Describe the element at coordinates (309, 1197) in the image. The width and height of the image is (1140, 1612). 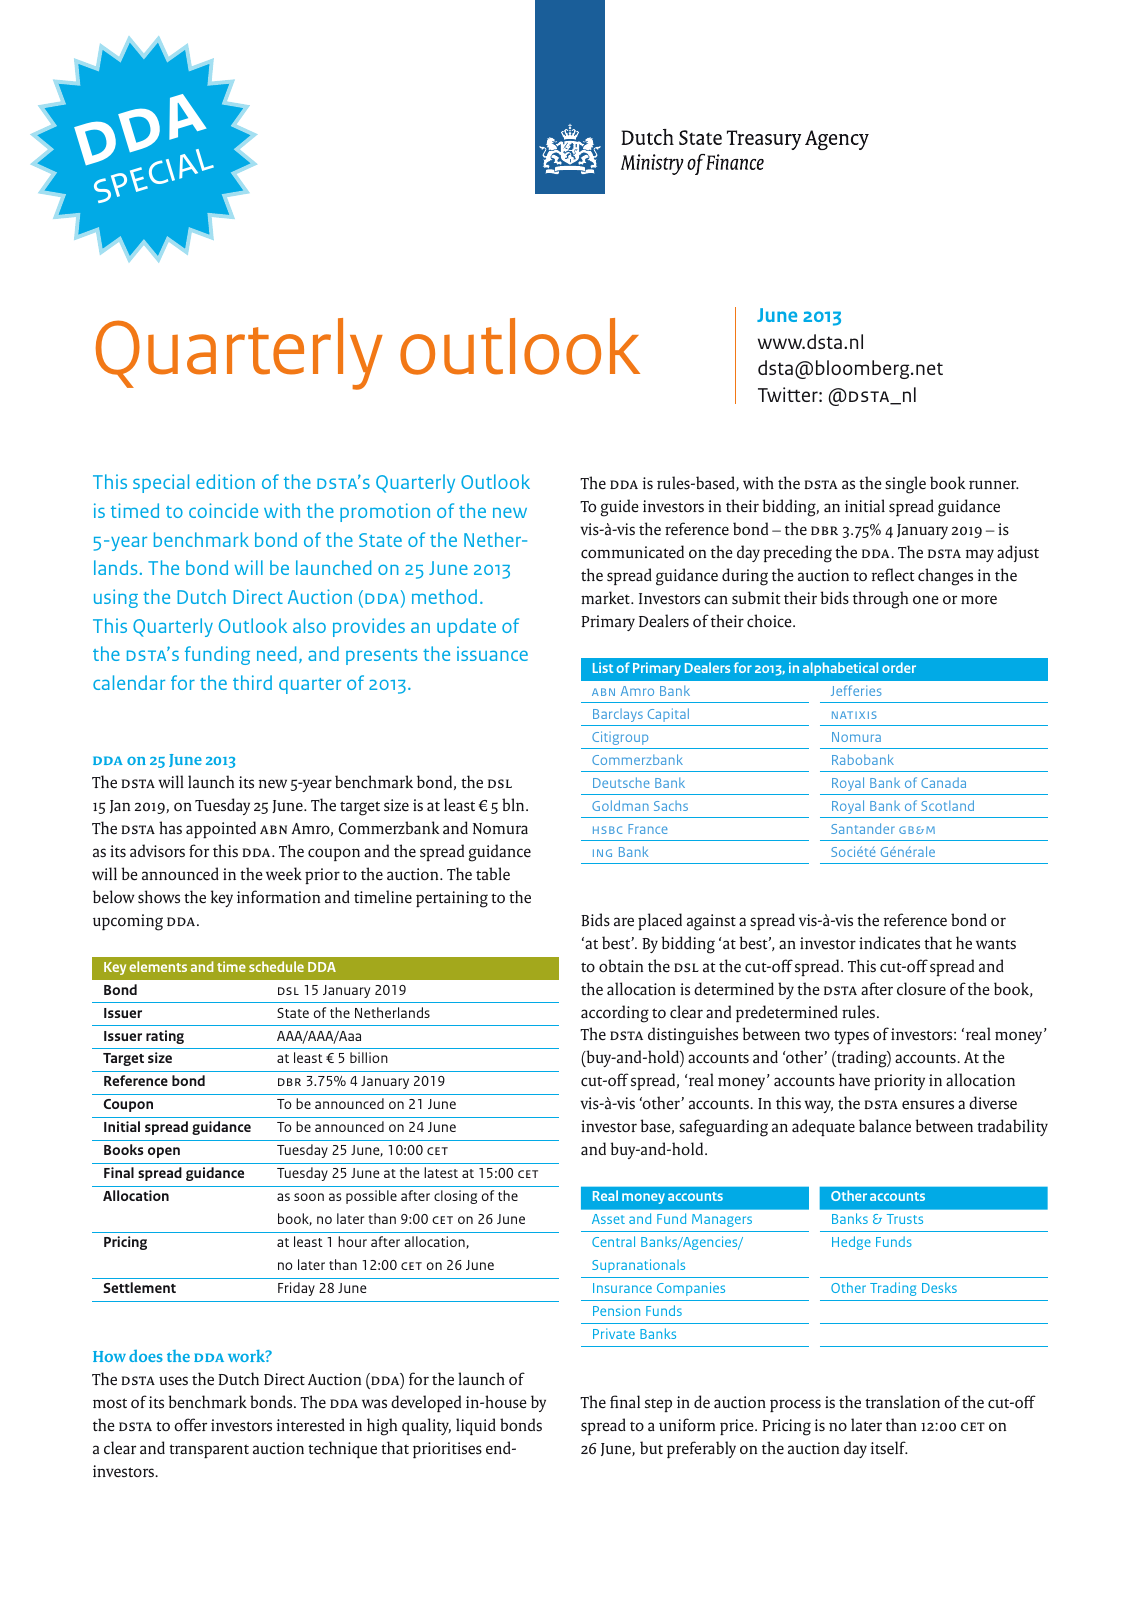
I see `soon` at that location.
